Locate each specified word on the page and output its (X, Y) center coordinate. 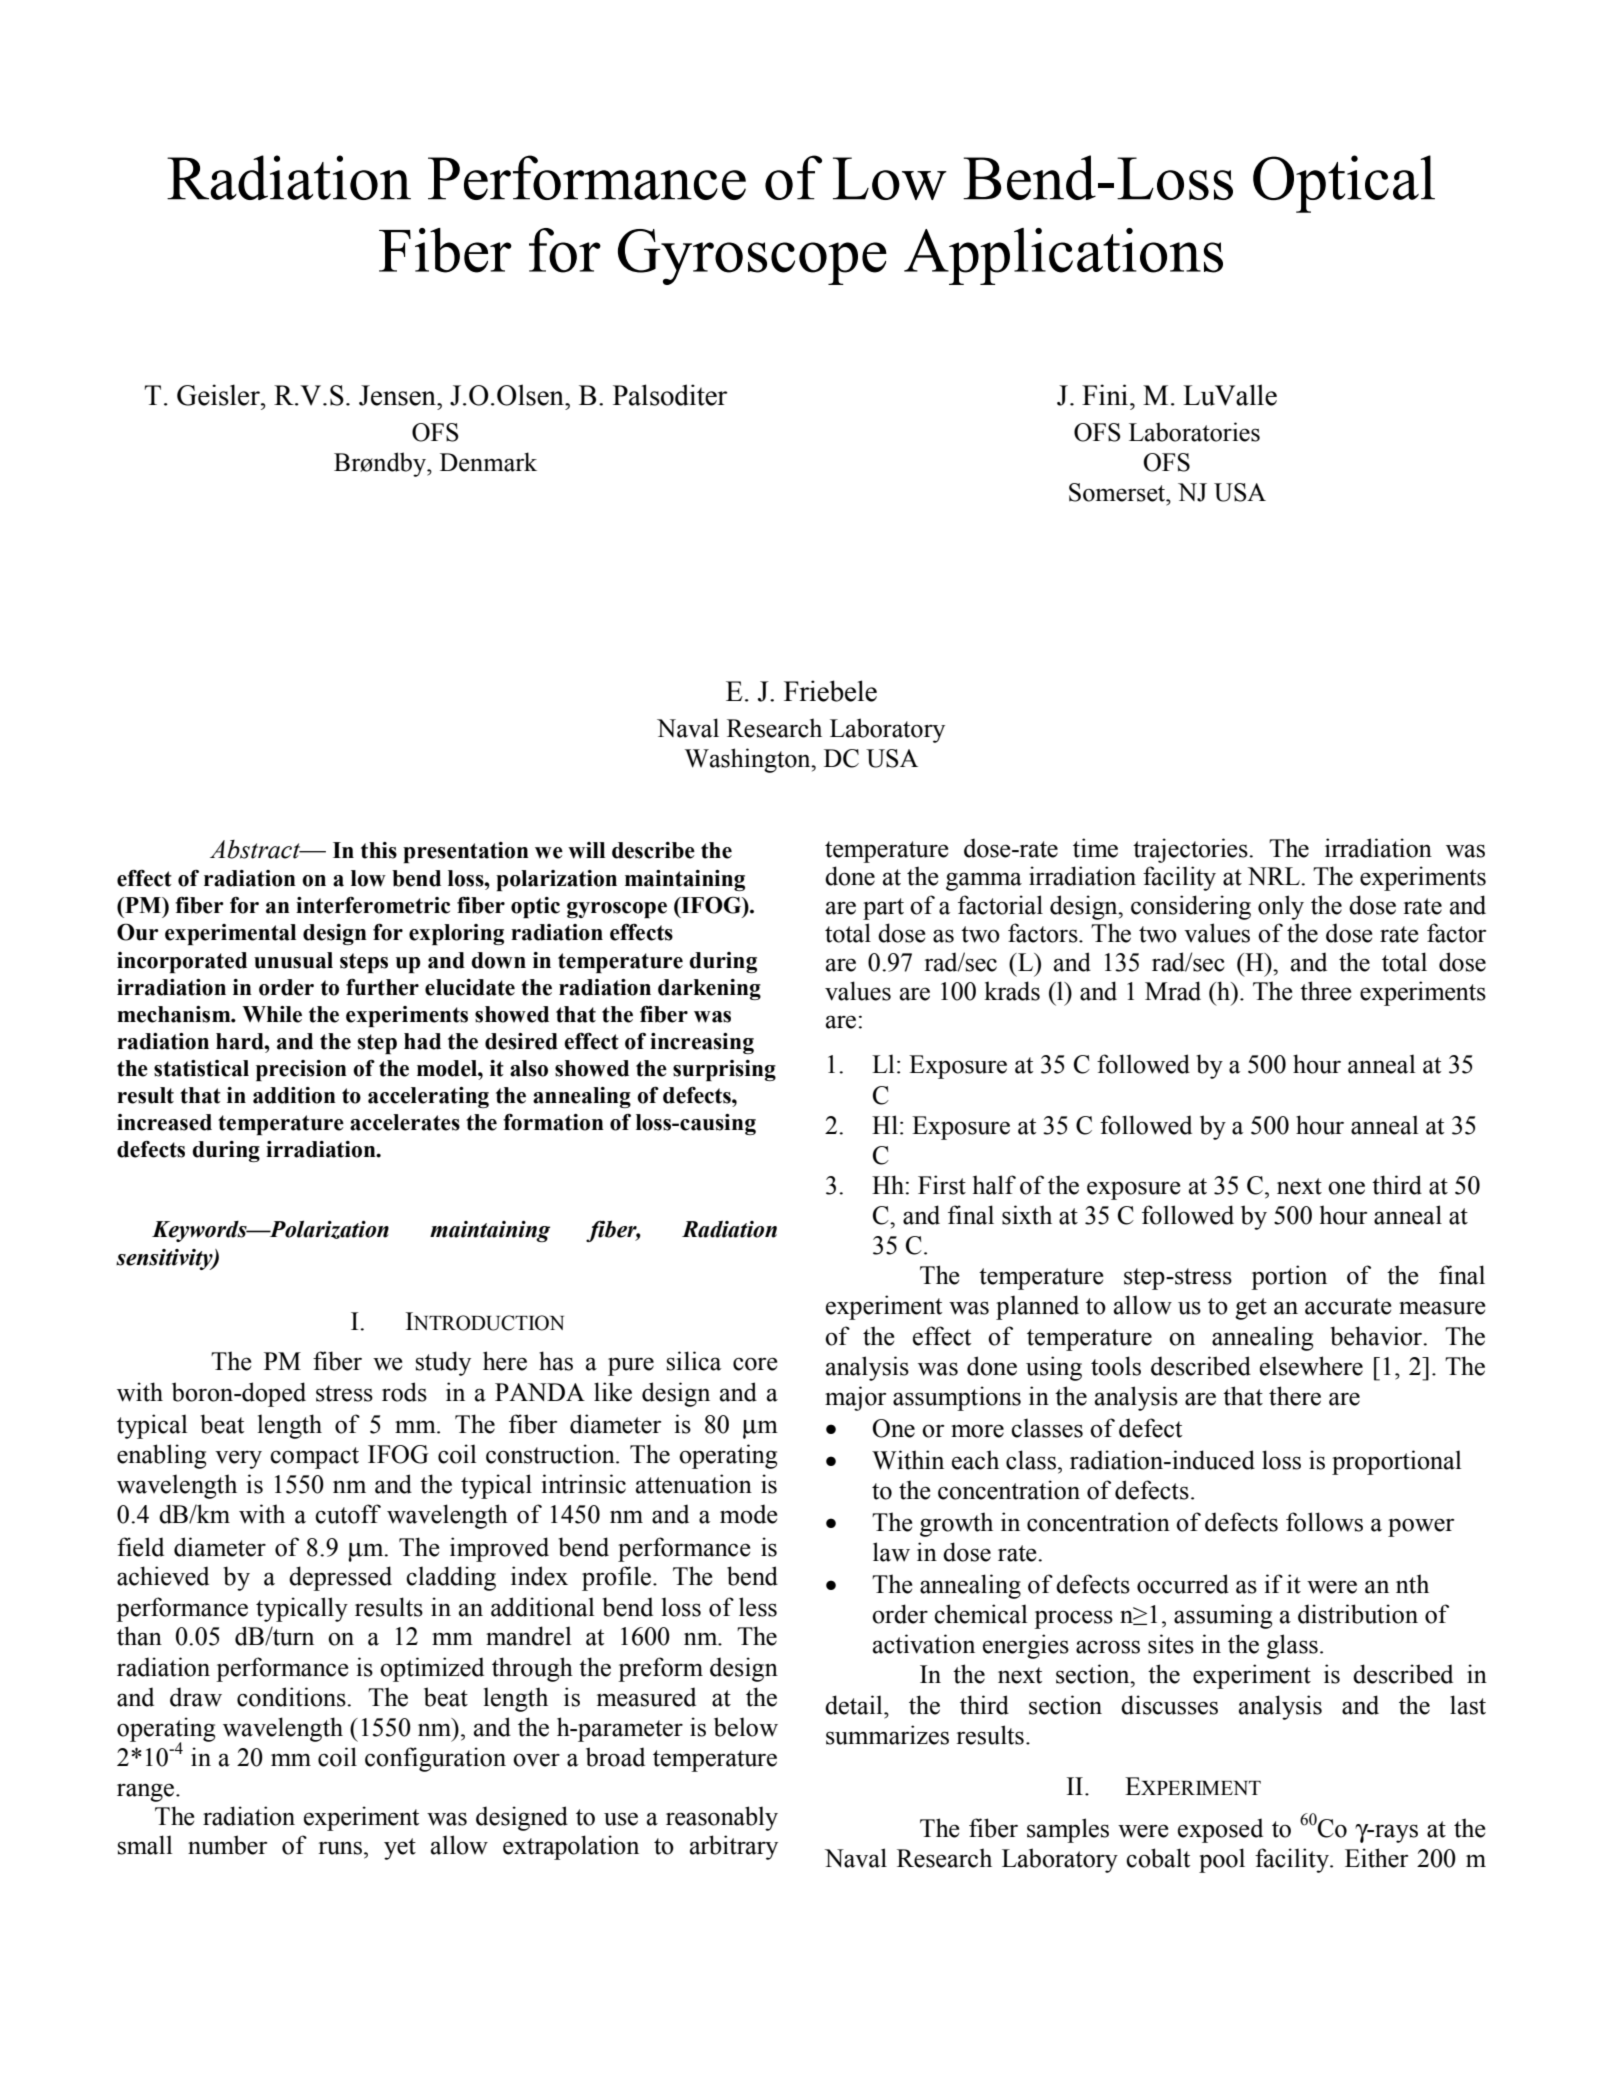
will (586, 850)
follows (1324, 1522)
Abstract (256, 849)
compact (314, 1458)
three (1325, 991)
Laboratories (1194, 432)
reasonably (722, 1818)
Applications (1063, 256)
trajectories (1191, 850)
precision (301, 1070)
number (227, 1845)
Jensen (398, 395)
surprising (724, 1070)
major (855, 1398)
